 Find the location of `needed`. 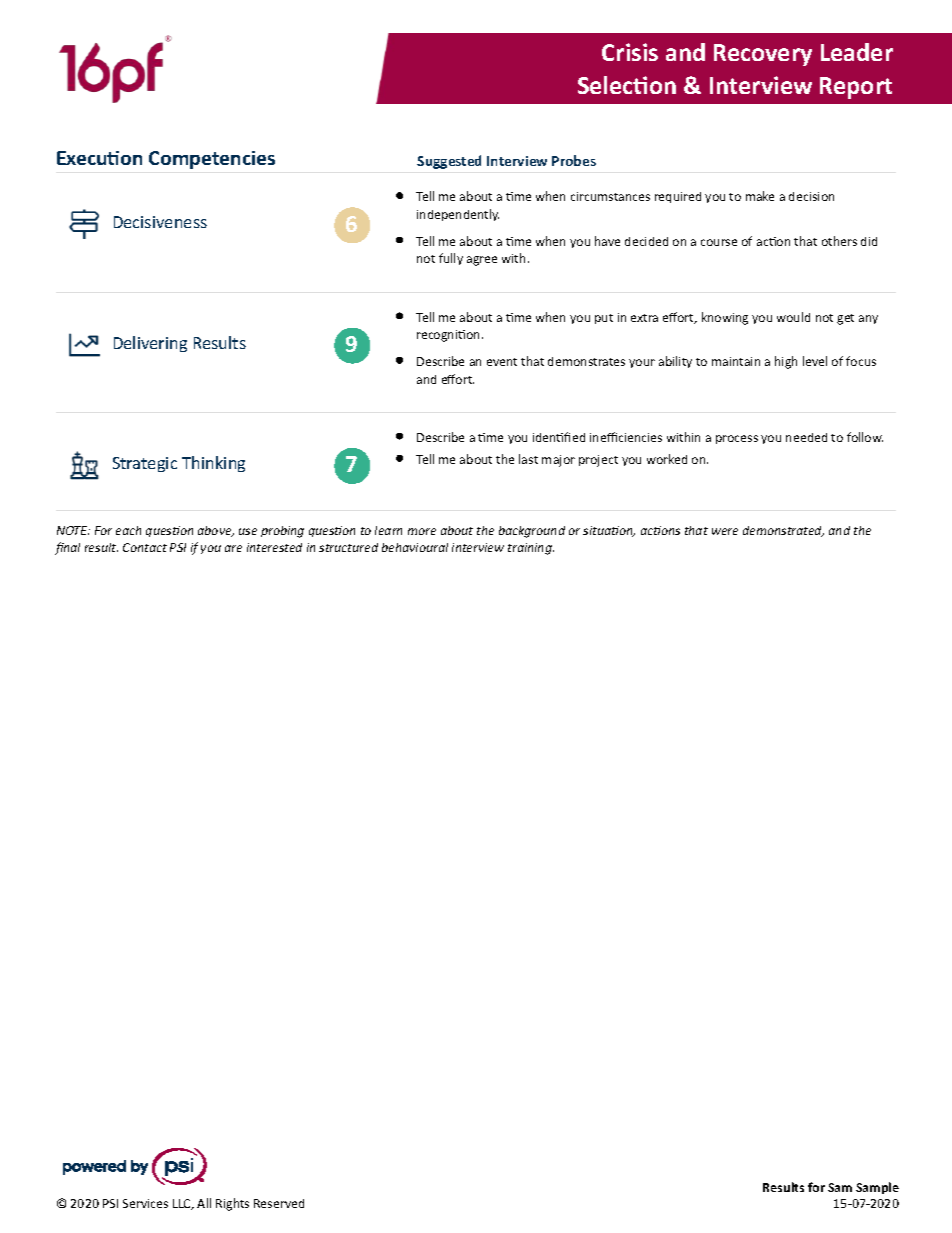

needed is located at coordinates (806, 437).
